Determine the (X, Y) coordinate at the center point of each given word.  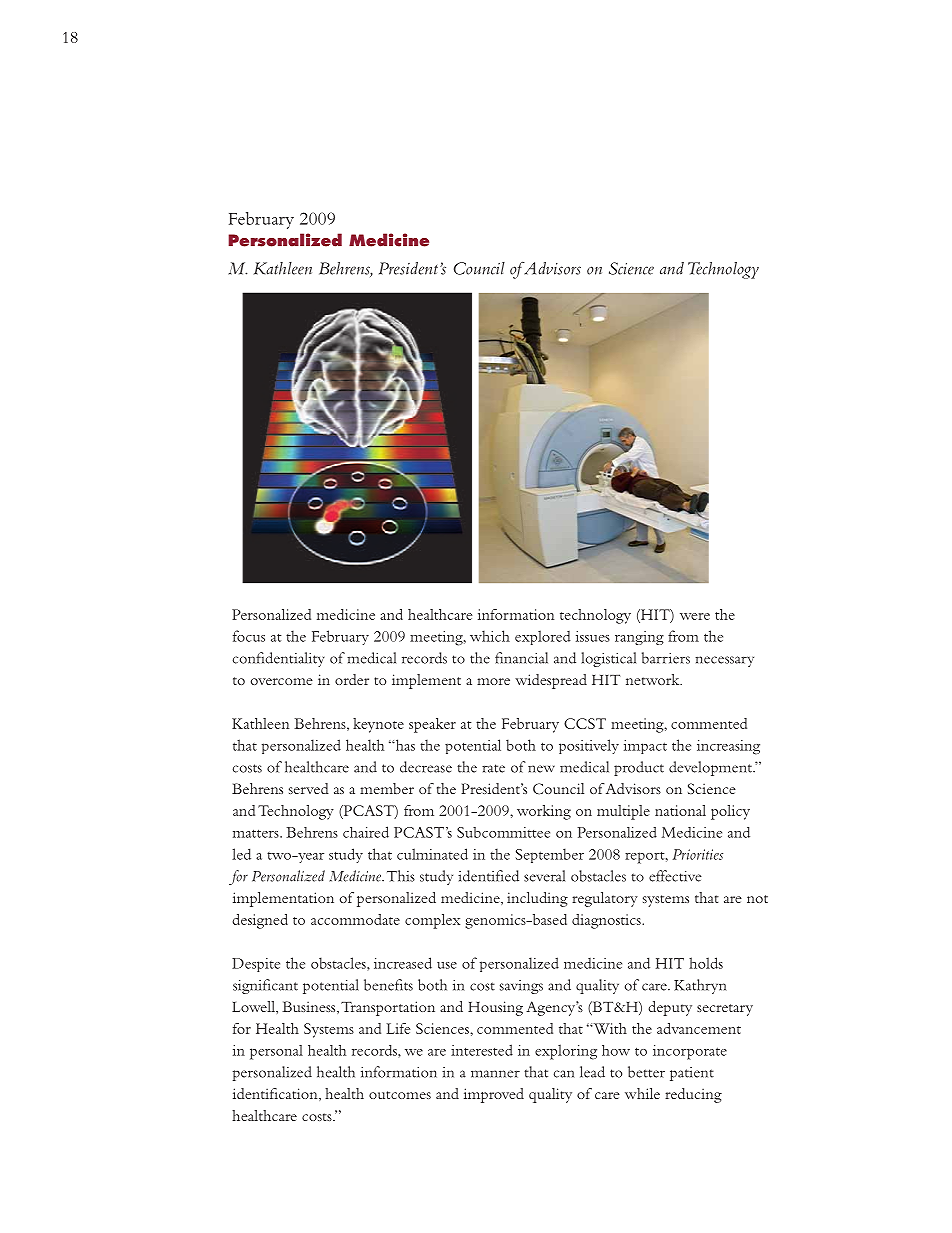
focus (249, 636)
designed (260, 921)
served (309, 788)
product (639, 768)
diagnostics (607, 921)
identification (276, 1094)
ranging (639, 638)
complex (432, 921)
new (541, 769)
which (490, 636)
